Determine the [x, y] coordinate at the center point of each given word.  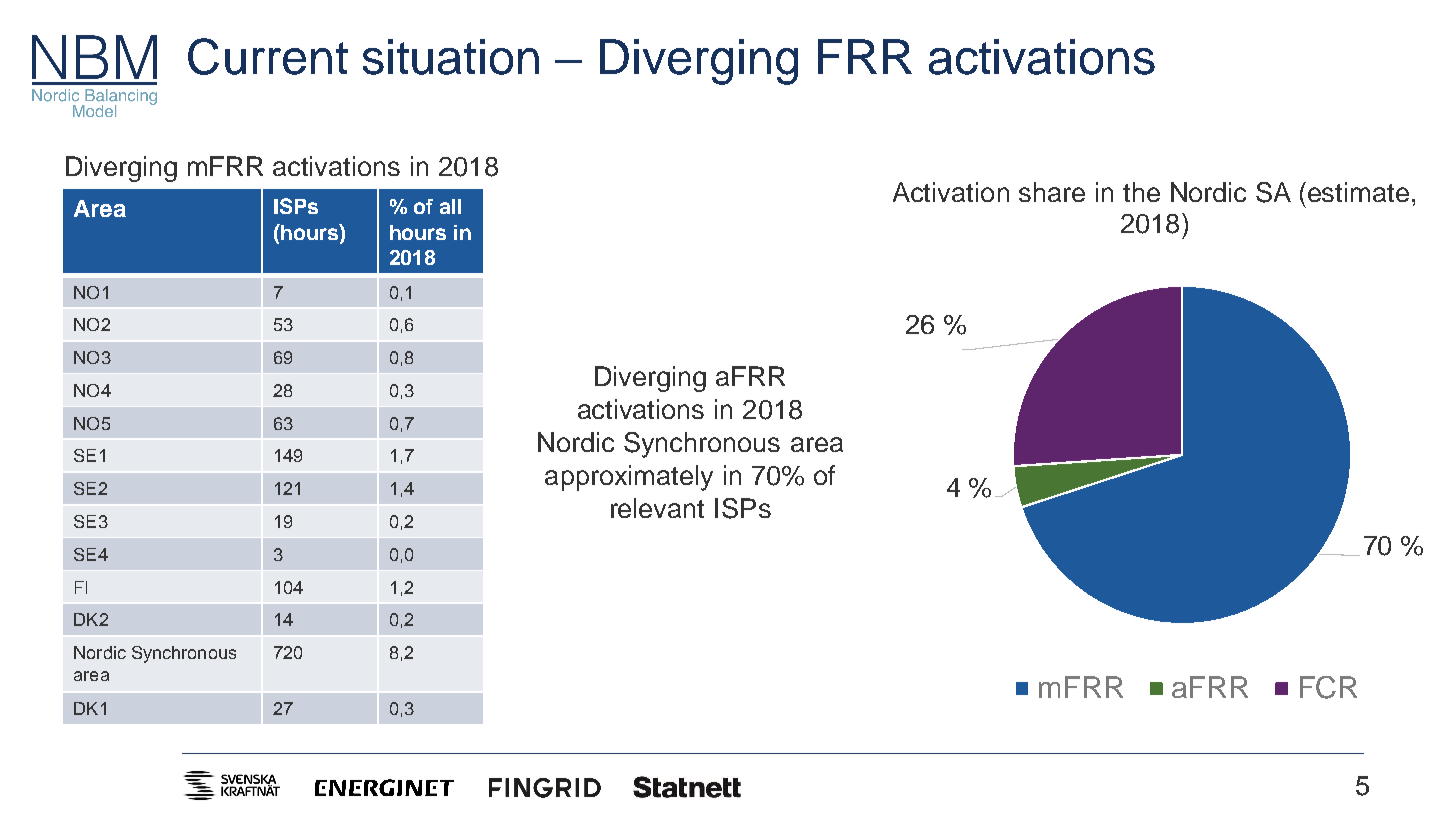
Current [268, 56]
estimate [1357, 192]
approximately [629, 478]
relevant [657, 508]
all [450, 206]
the [1141, 192]
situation [451, 57]
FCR [1328, 687]
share [1052, 192]
